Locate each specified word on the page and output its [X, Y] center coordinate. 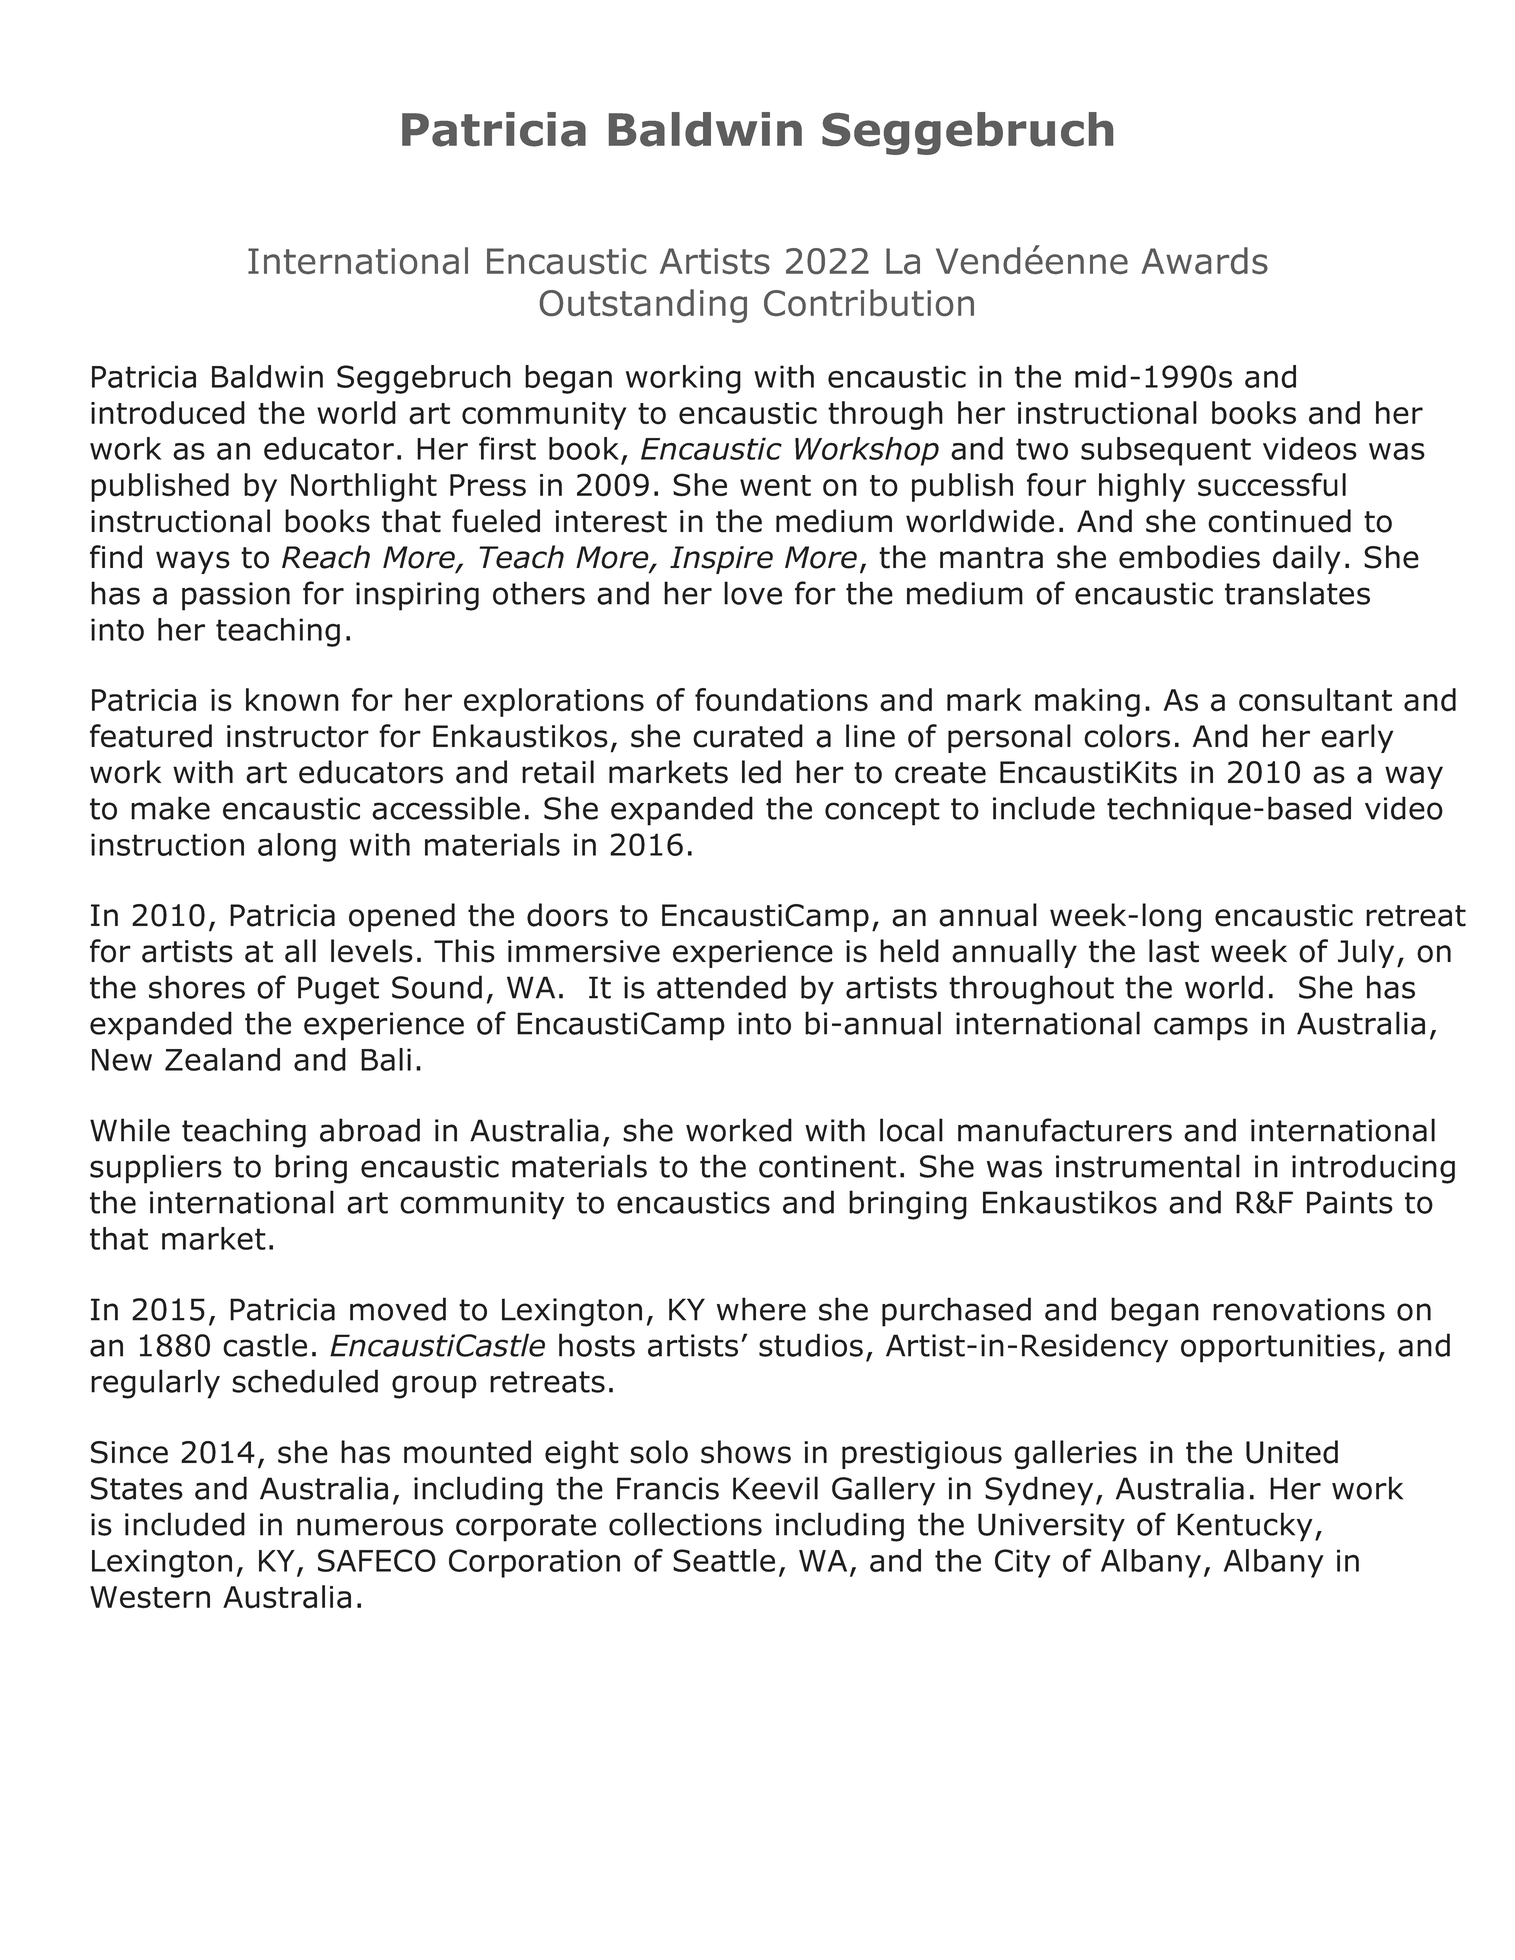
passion [236, 596]
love [753, 593]
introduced [168, 413]
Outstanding [643, 306]
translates [1297, 593]
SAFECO [377, 1560]
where [761, 1309]
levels [372, 951]
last [1174, 951]
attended [721, 987]
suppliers [156, 1169]
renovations [1299, 1309]
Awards [1204, 260]
